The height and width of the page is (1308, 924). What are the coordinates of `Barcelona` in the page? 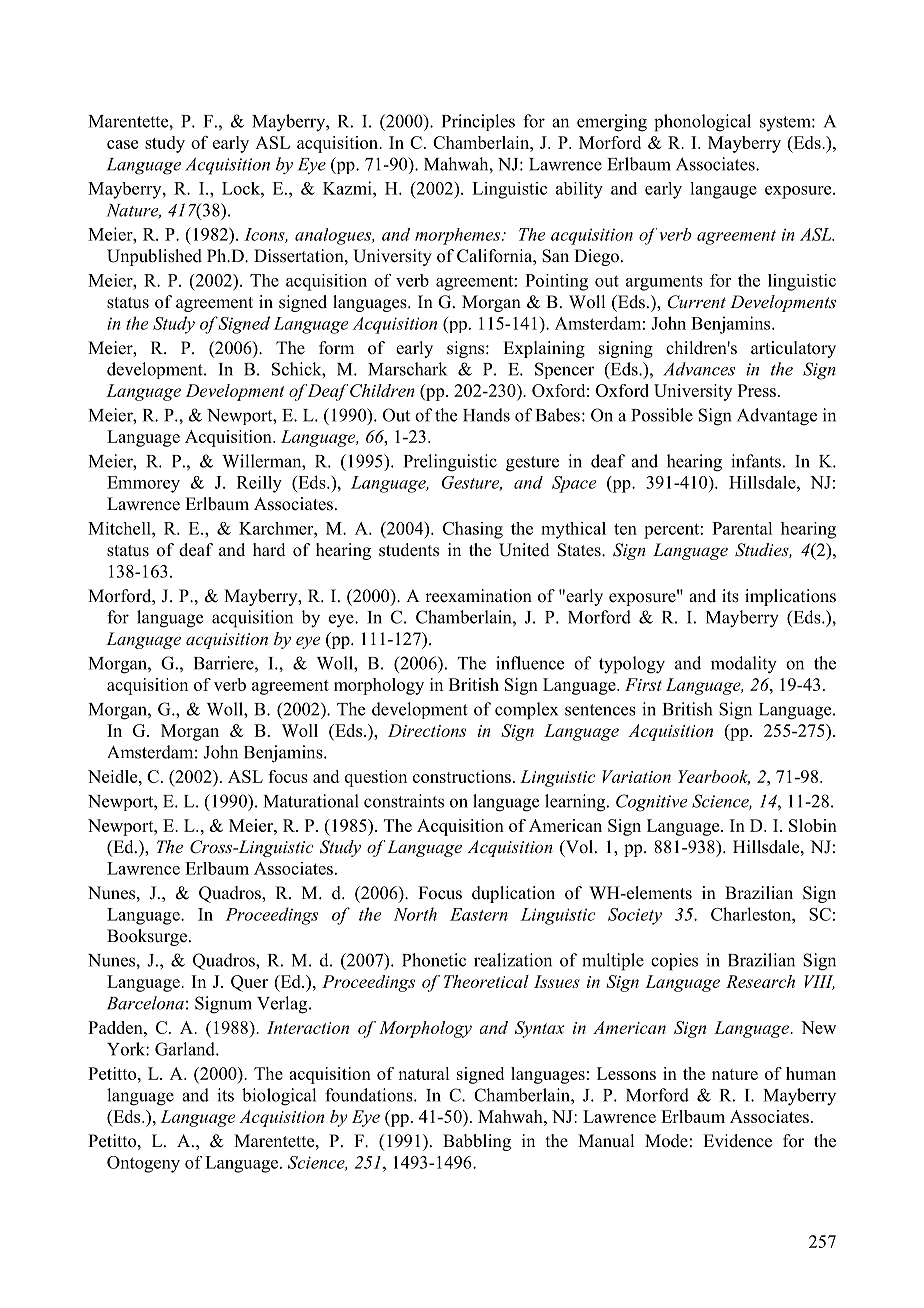 It's located at (145, 1003).
